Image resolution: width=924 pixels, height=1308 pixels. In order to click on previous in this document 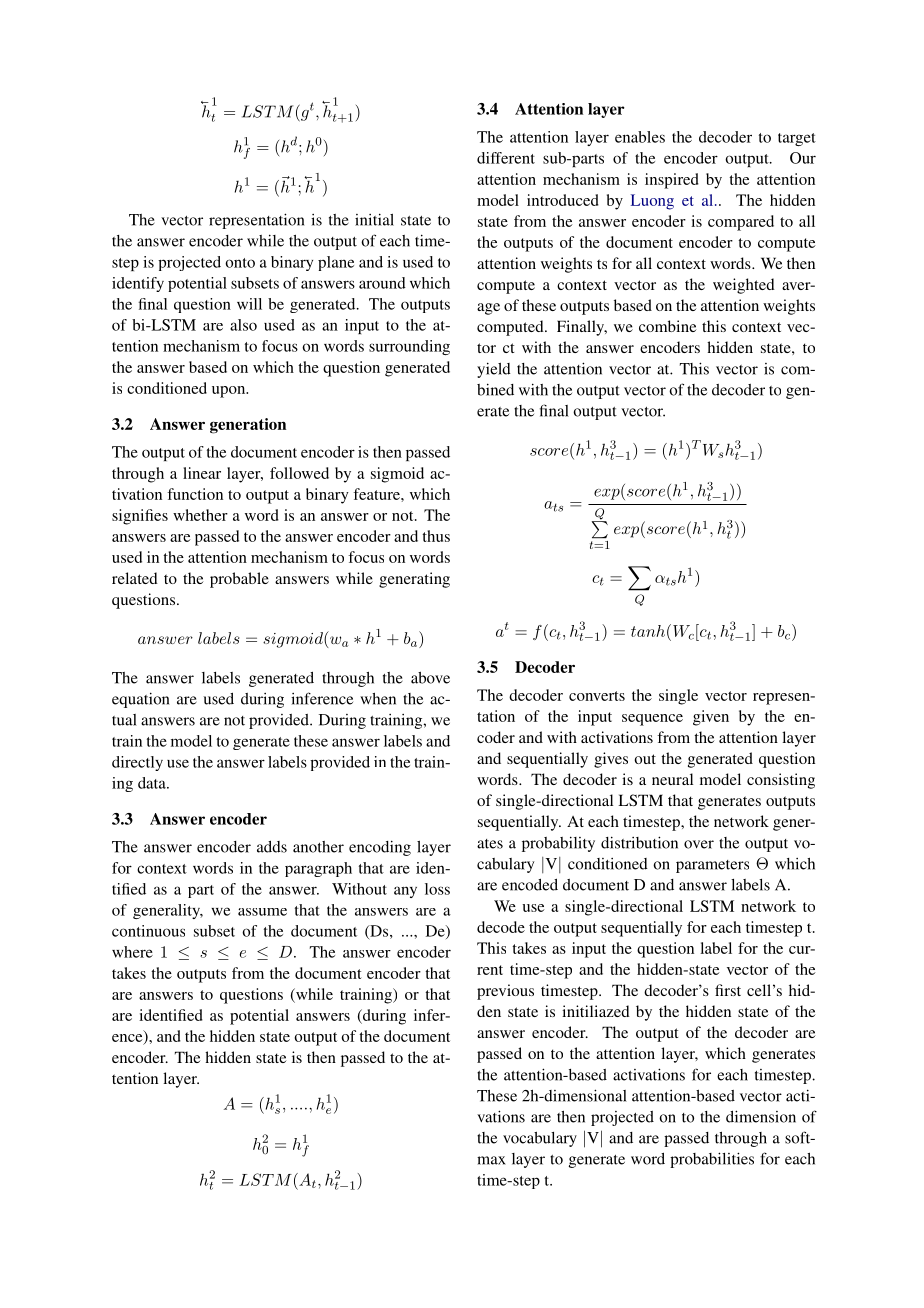, I will do `click(505, 992)`.
